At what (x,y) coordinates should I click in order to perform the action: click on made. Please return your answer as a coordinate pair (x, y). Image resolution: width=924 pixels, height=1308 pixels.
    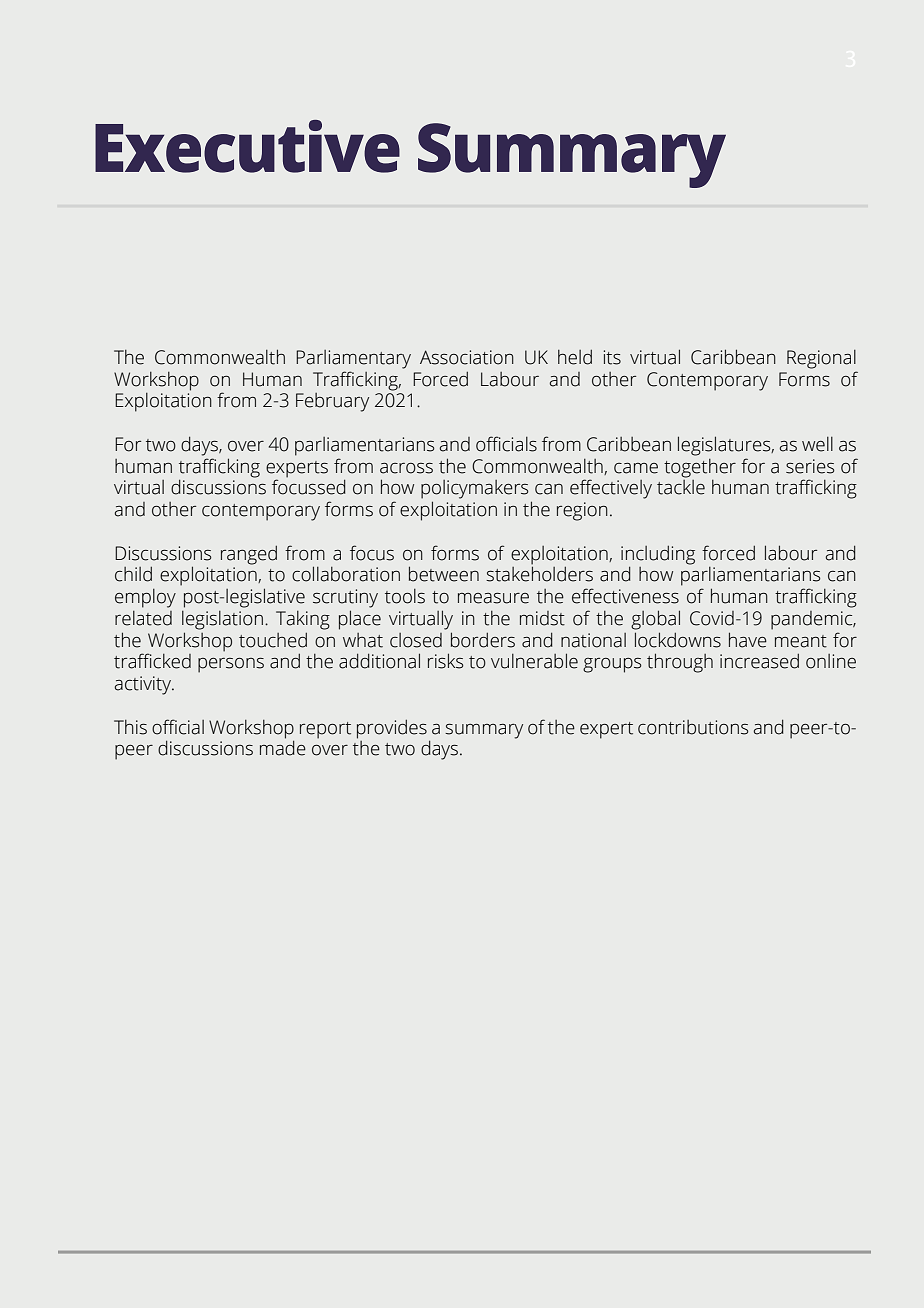
    Looking at the image, I should click on (283, 748).
